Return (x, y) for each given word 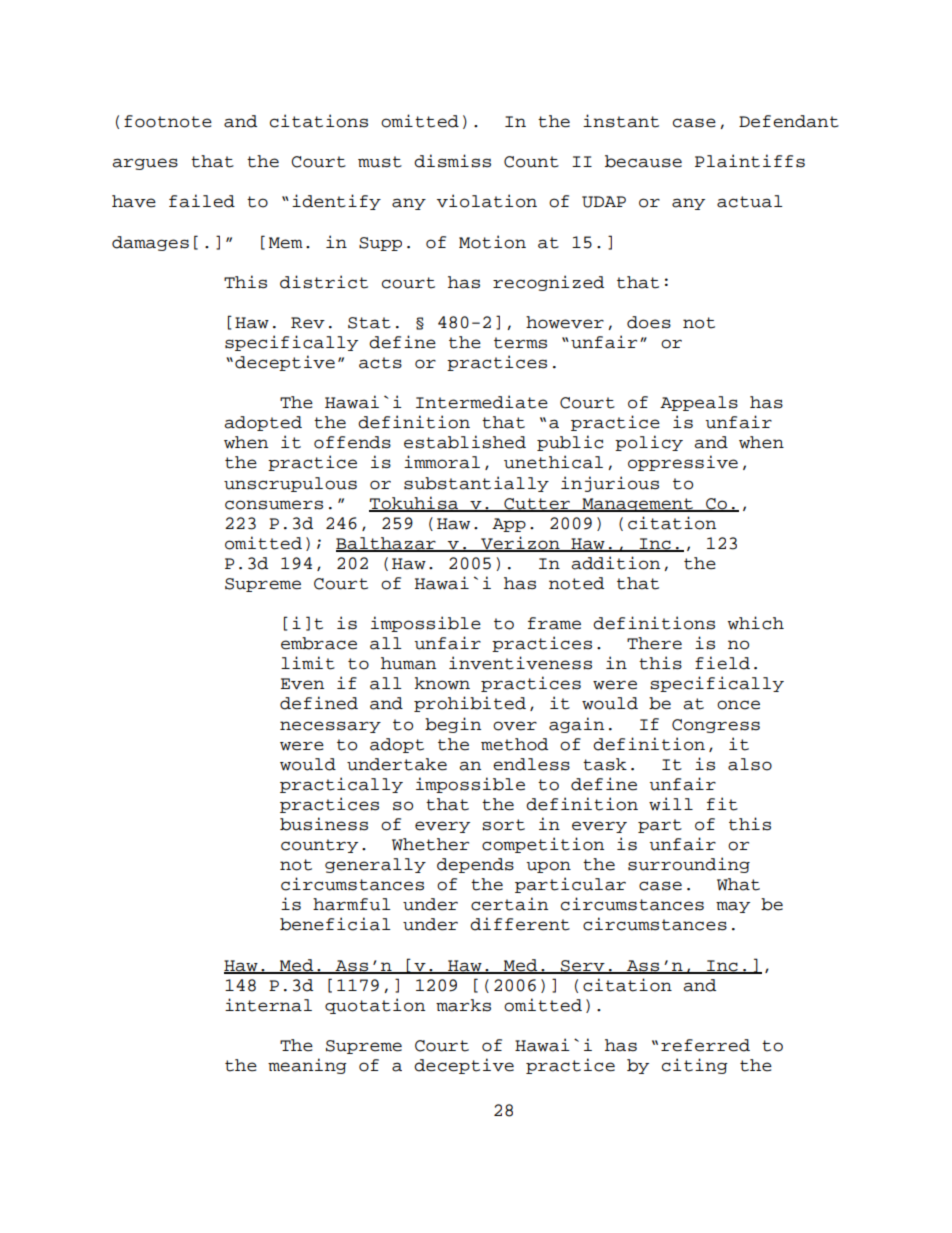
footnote (168, 121)
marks (463, 1005)
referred (705, 1045)
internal (268, 1005)
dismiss (452, 161)
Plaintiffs (750, 161)
